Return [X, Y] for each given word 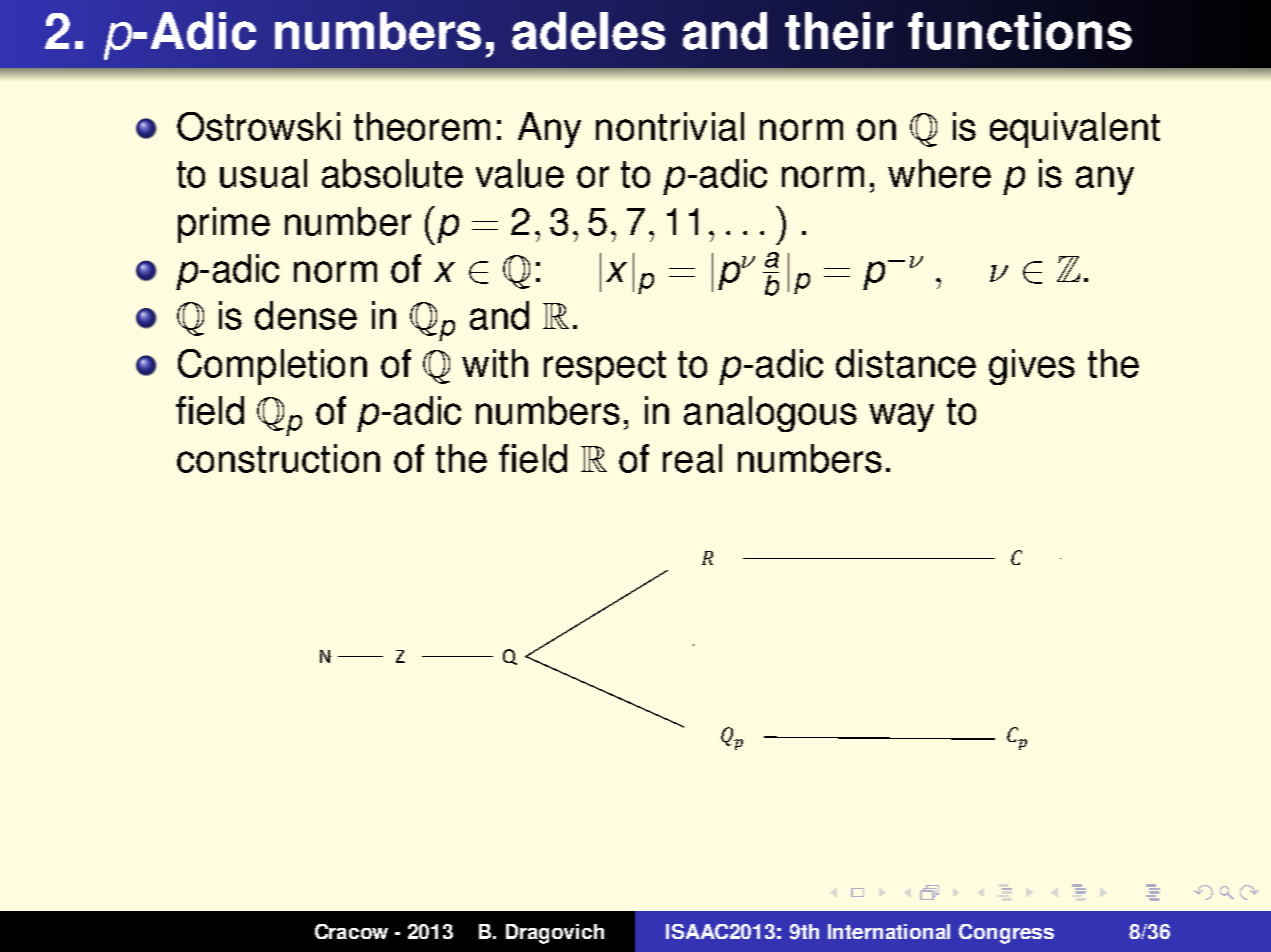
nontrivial [670, 126]
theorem [422, 126]
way [901, 417]
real [692, 458]
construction [278, 458]
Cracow [351, 931]
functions [1020, 31]
